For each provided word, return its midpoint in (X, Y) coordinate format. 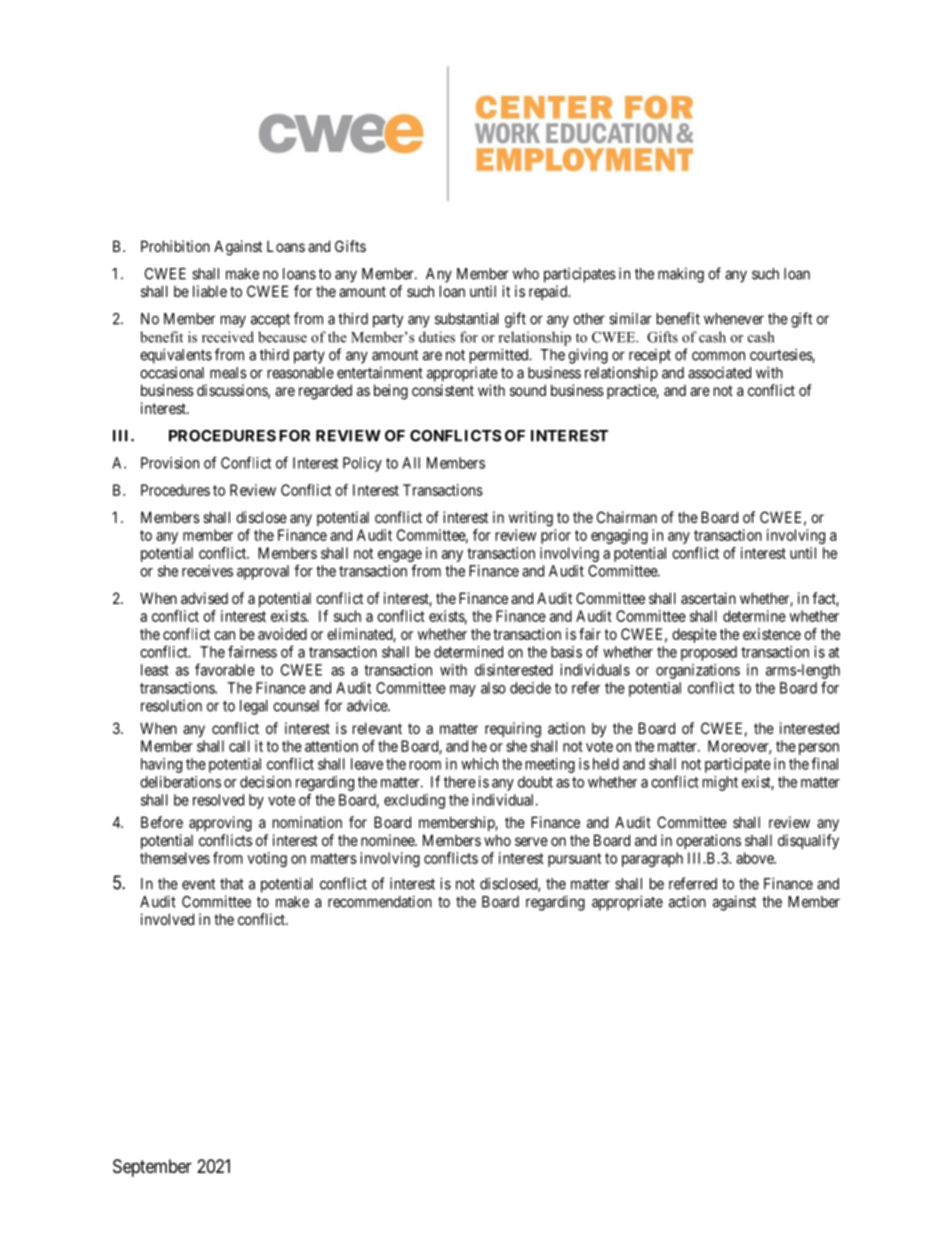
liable (210, 291)
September (152, 1168)
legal (254, 707)
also (493, 688)
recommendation (380, 901)
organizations (698, 671)
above (756, 858)
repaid (549, 292)
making (681, 275)
